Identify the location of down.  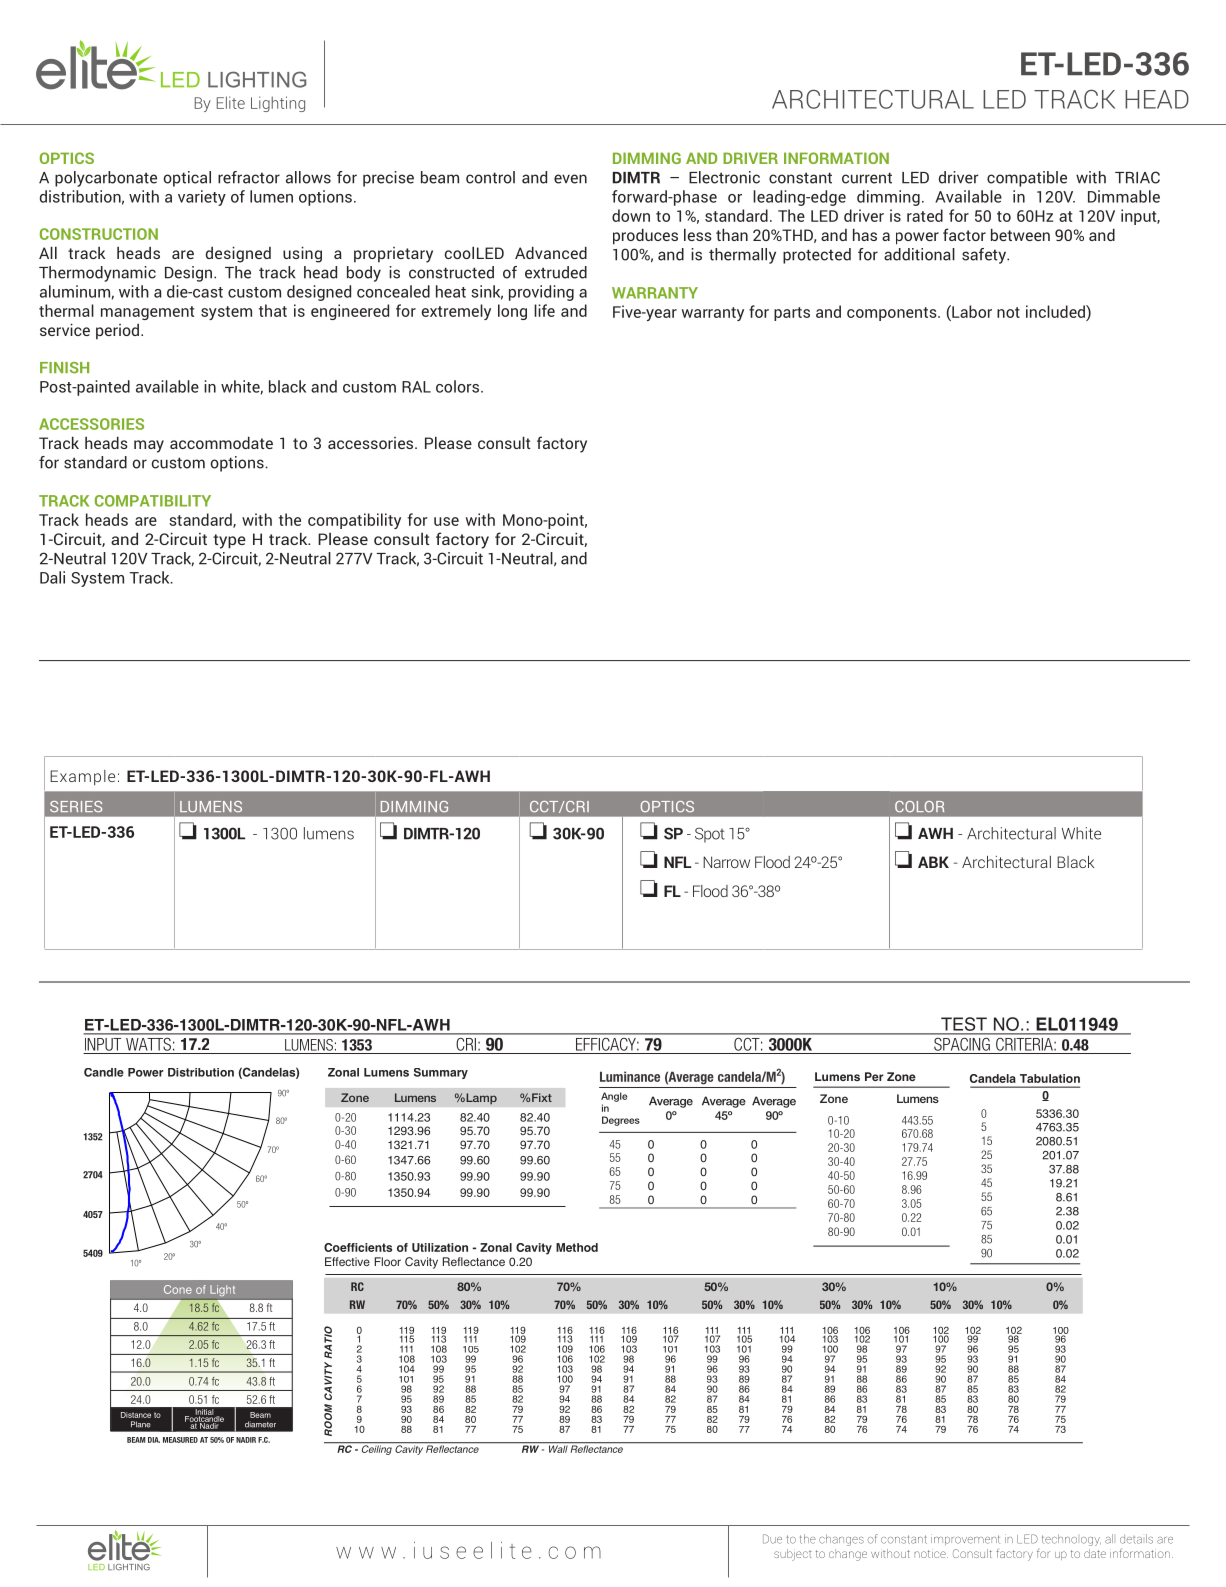
(631, 215).
